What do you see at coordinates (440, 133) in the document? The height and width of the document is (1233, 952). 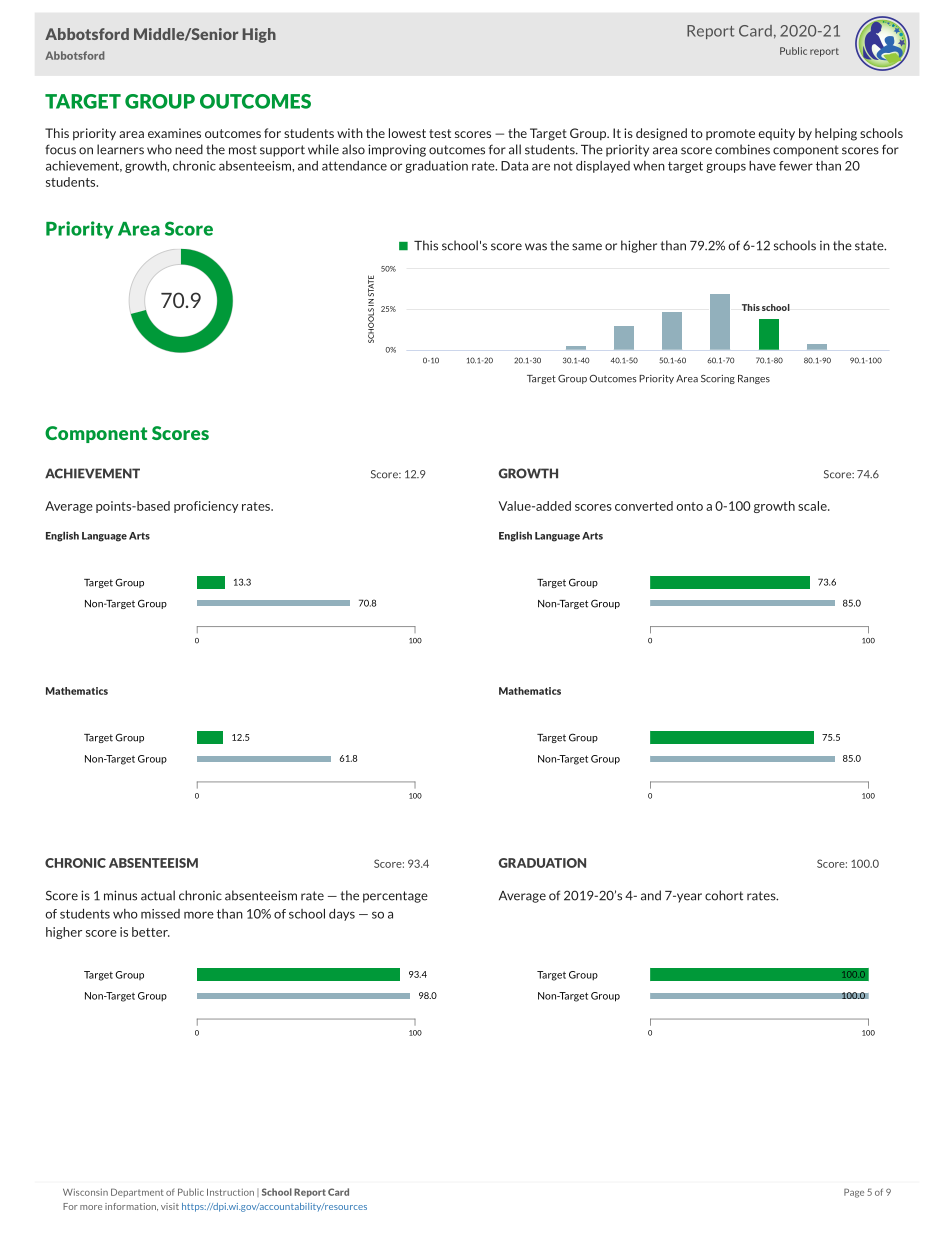 I see `test` at bounding box center [440, 133].
